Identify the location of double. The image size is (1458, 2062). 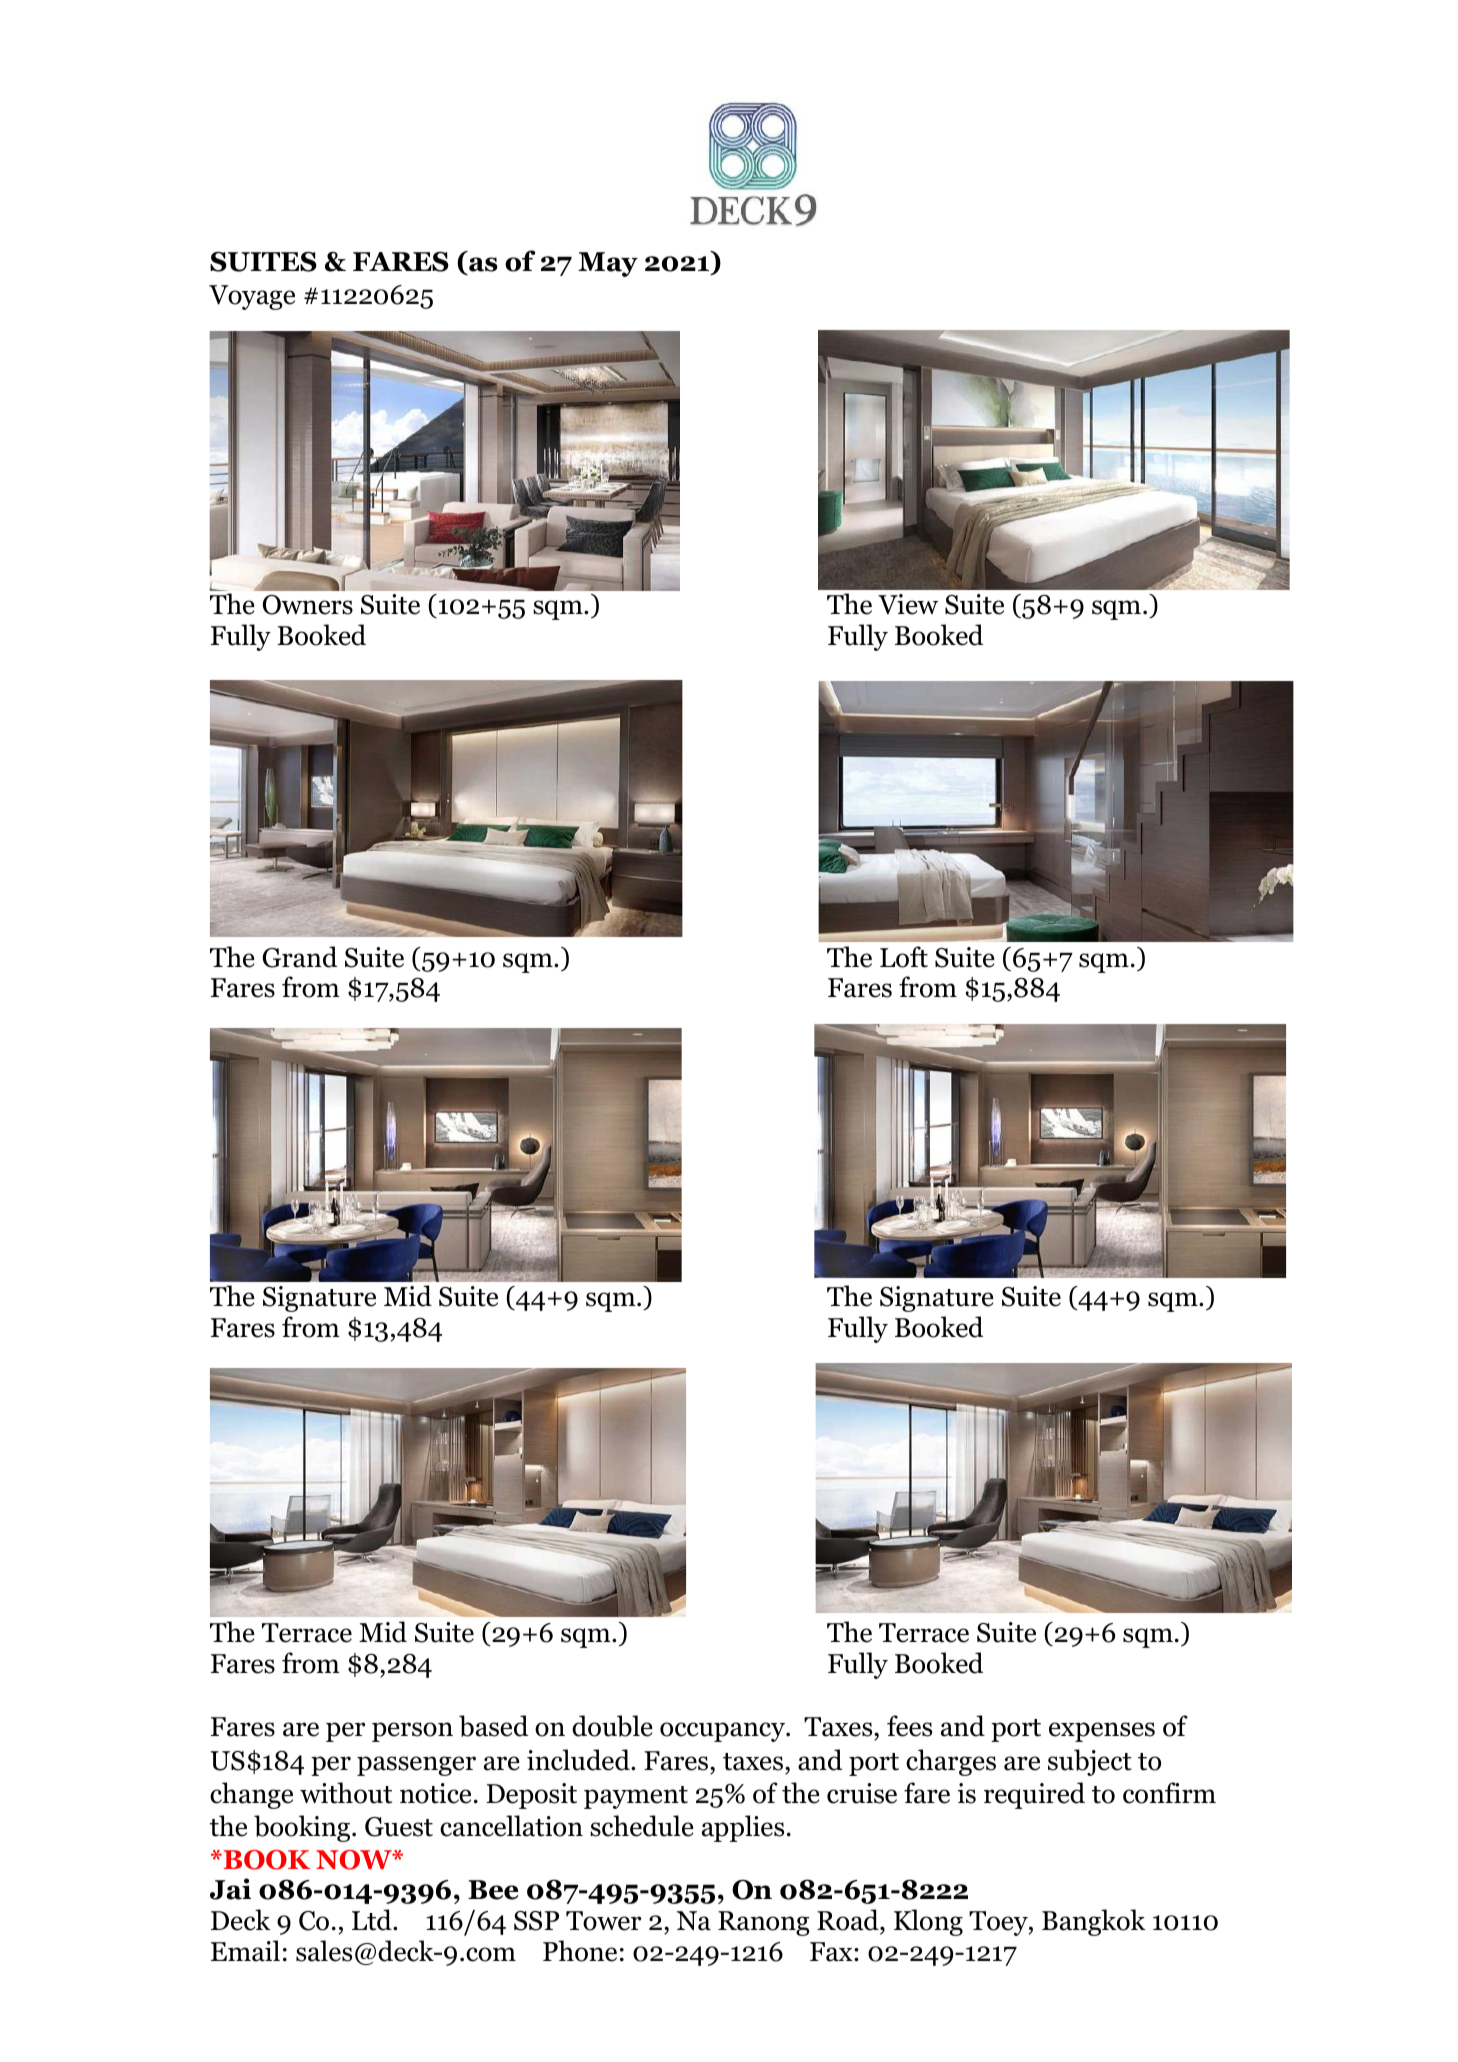
(612, 1726).
